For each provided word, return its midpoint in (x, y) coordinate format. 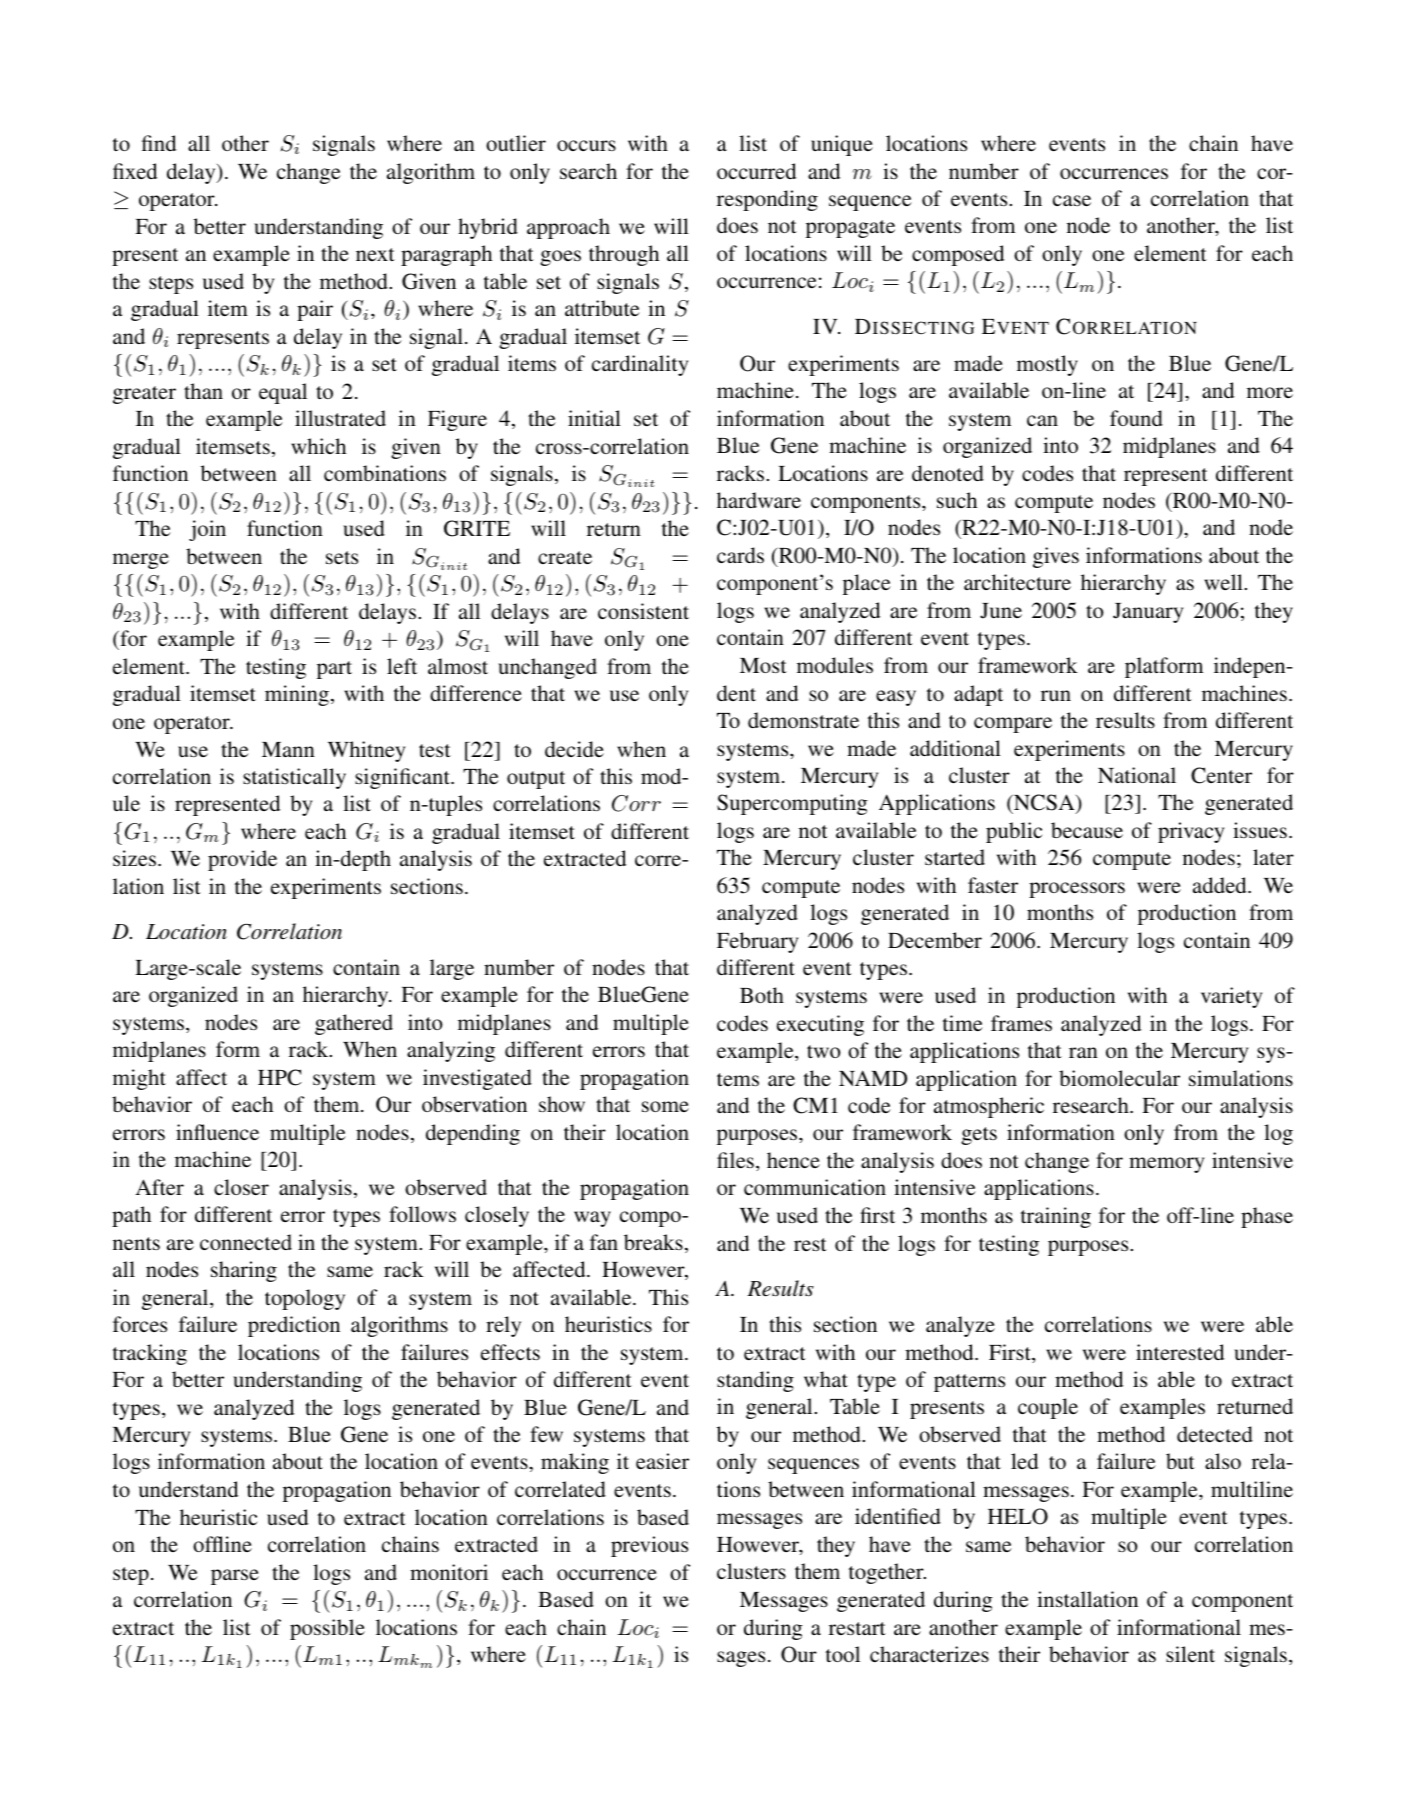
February (757, 942)
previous (649, 1546)
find (159, 143)
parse (235, 1577)
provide (242, 860)
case (1072, 201)
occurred (756, 171)
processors (1077, 890)
